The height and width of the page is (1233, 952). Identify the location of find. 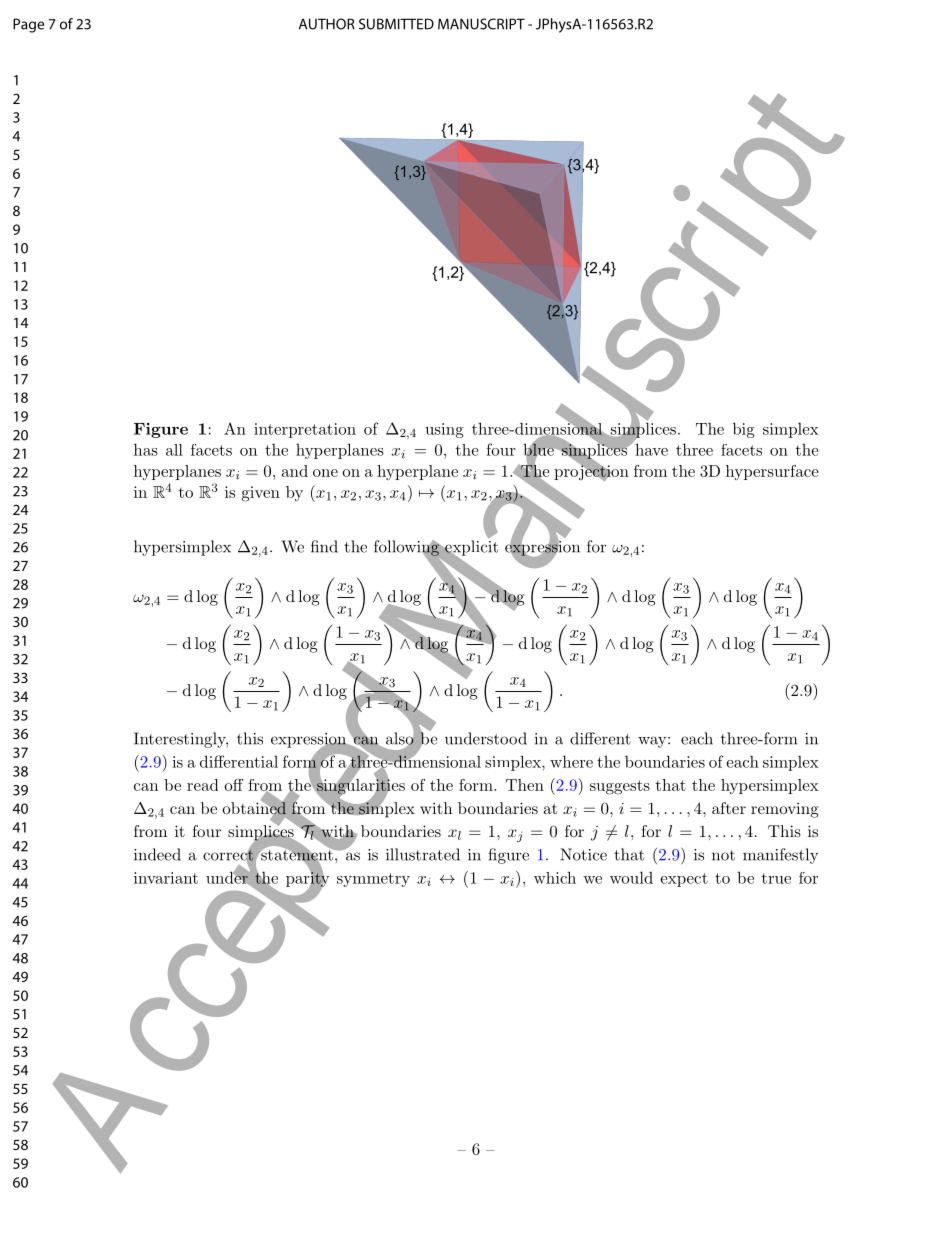
(324, 546).
